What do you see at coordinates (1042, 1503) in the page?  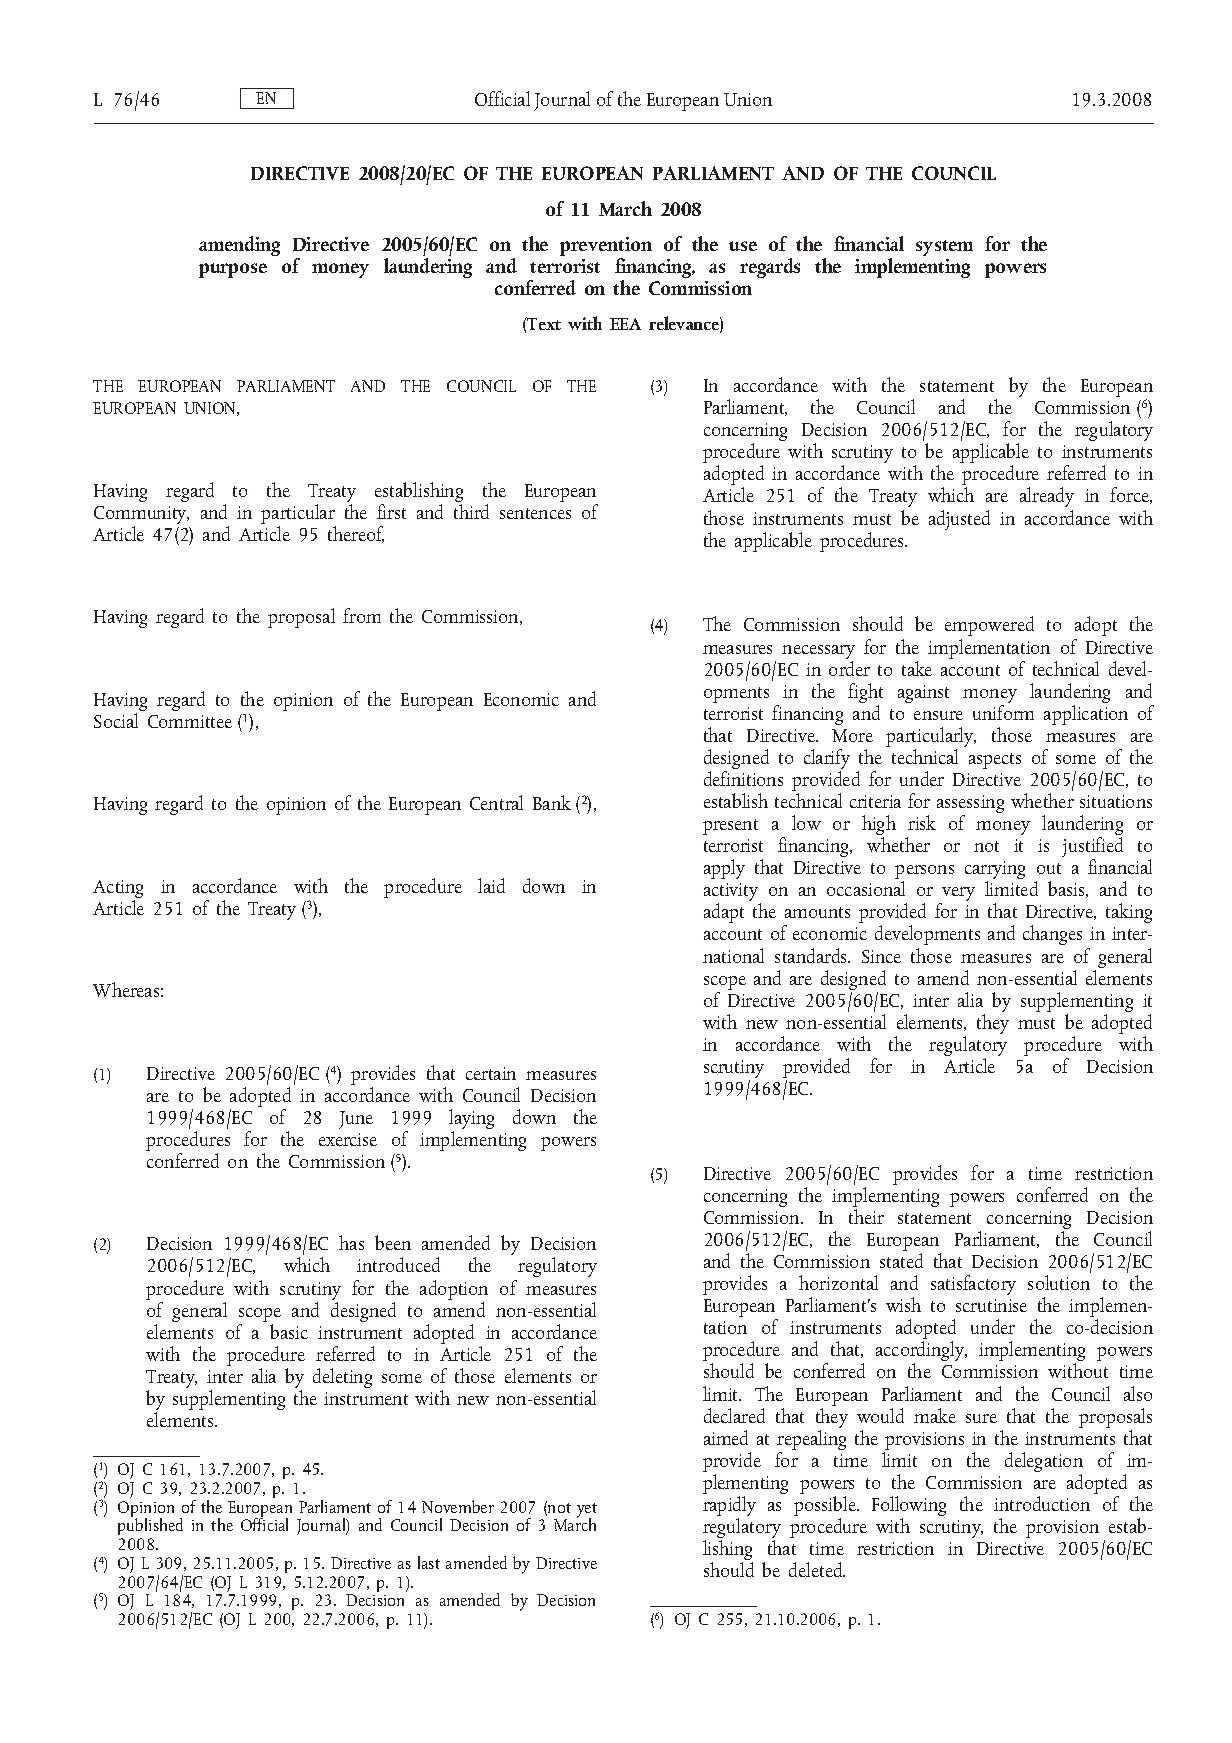 I see `introduction` at bounding box center [1042, 1503].
